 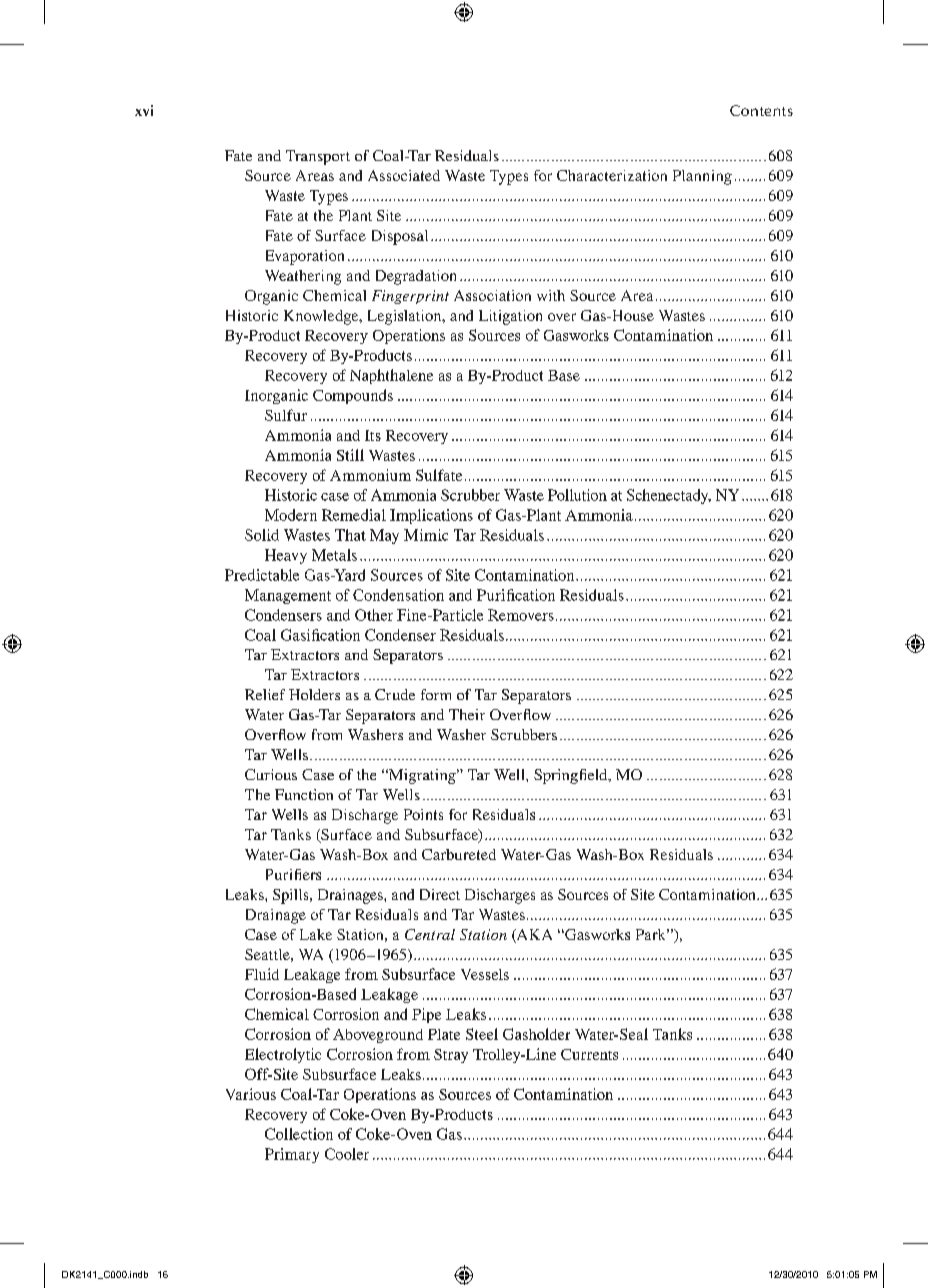 What do you see at coordinates (482, 1034) in the page?
I see `Steel` at bounding box center [482, 1034].
